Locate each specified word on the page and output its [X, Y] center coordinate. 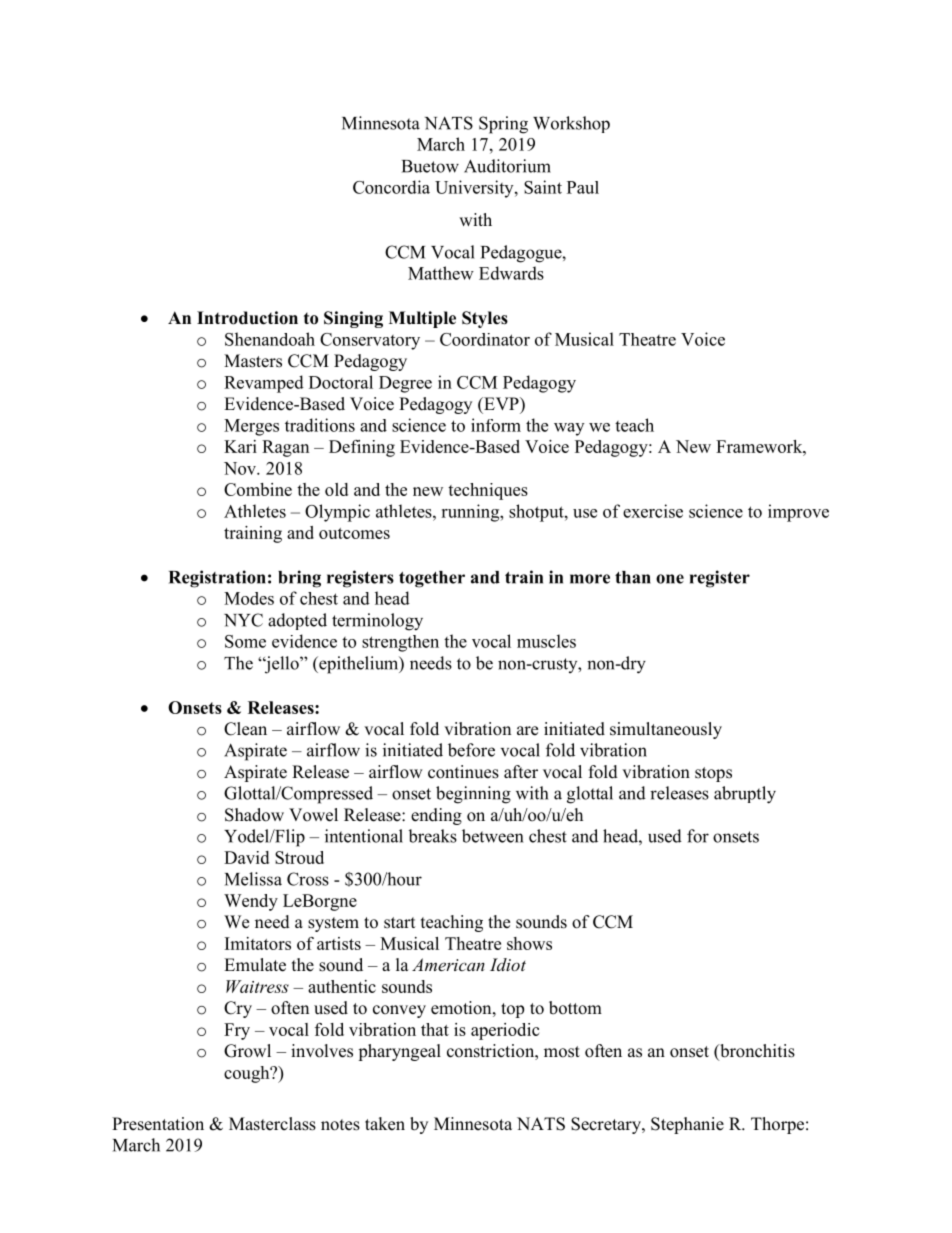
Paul [583, 187]
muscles [546, 641]
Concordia [391, 187]
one [670, 579]
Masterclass [272, 1124]
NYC [243, 620]
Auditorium [507, 166]
